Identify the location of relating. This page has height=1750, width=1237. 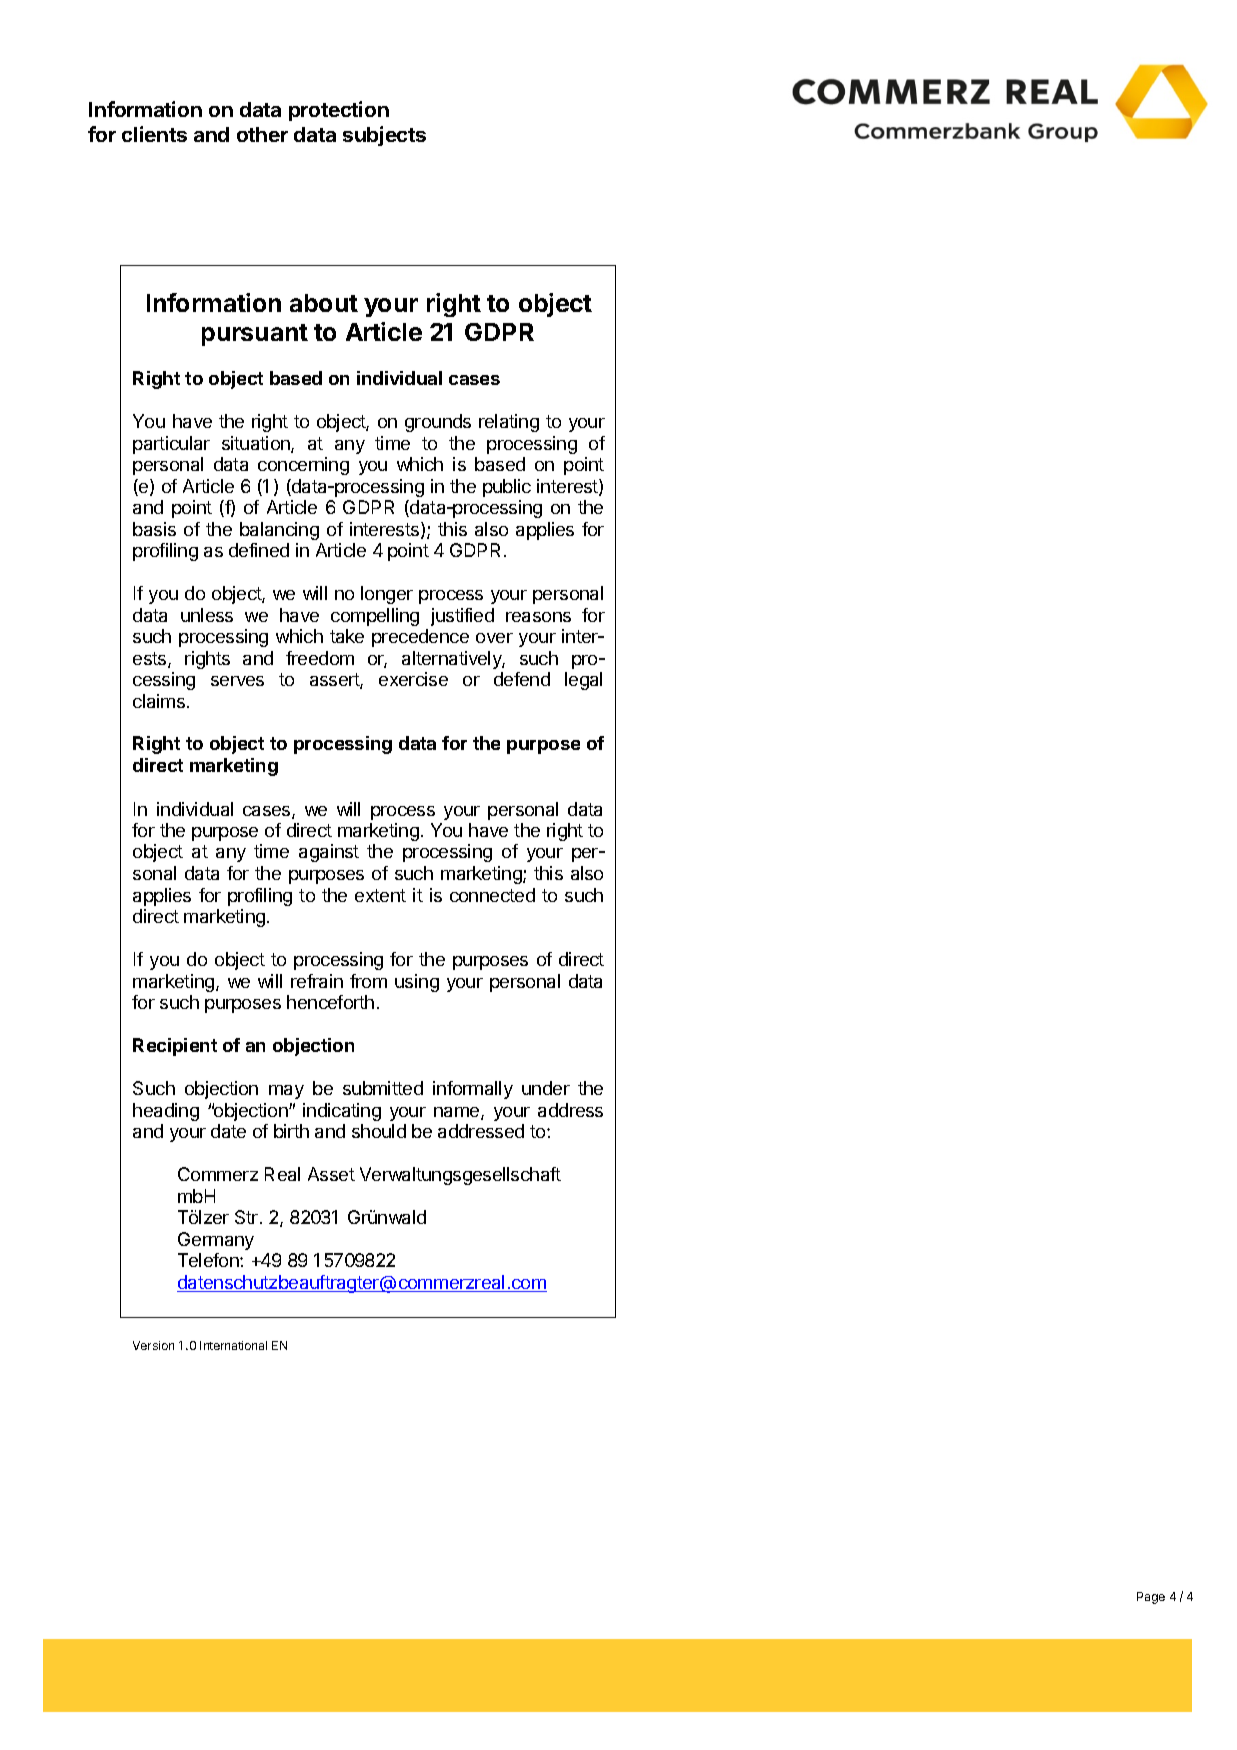
(509, 423).
